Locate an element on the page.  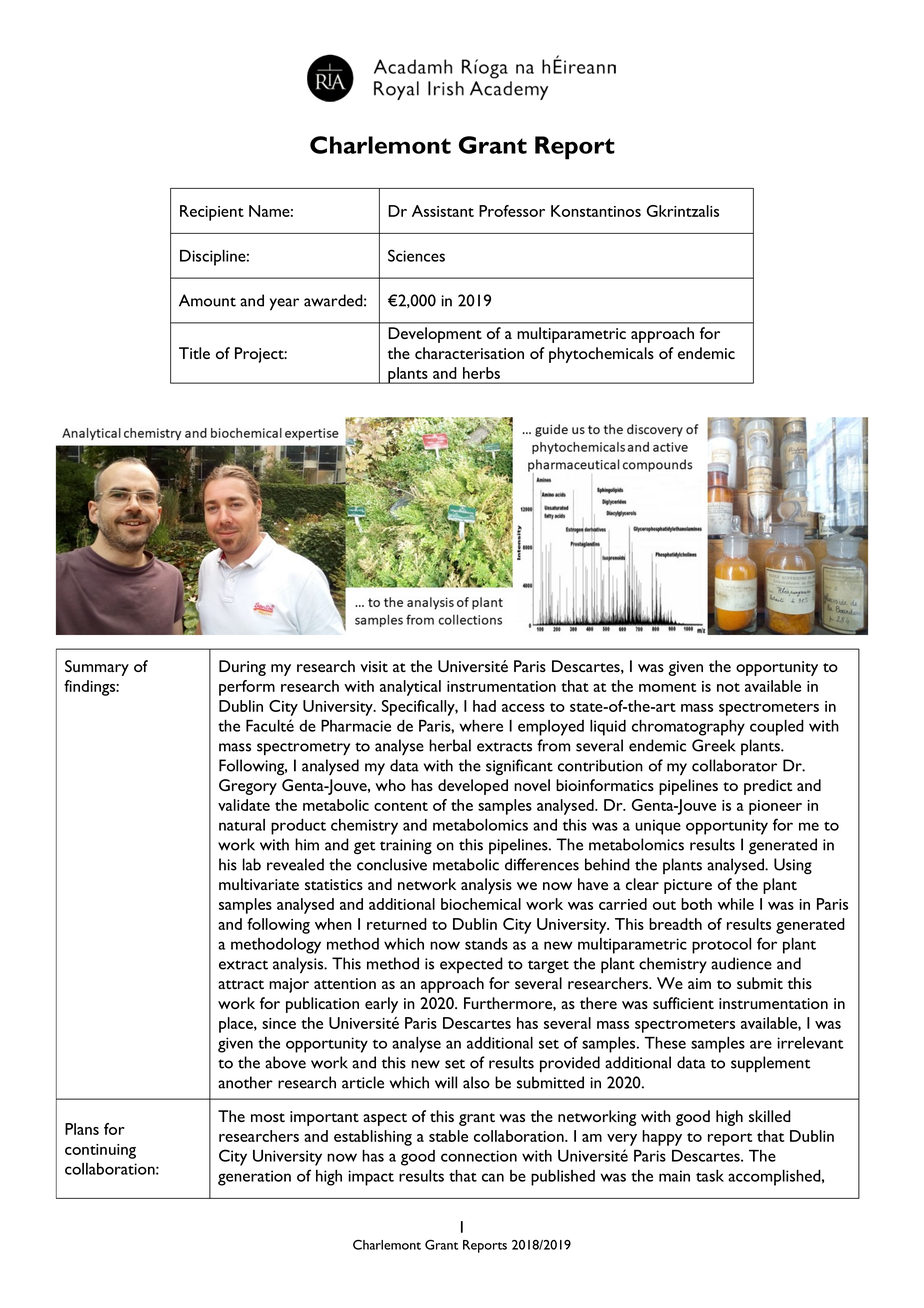
herbs is located at coordinates (481, 373).
